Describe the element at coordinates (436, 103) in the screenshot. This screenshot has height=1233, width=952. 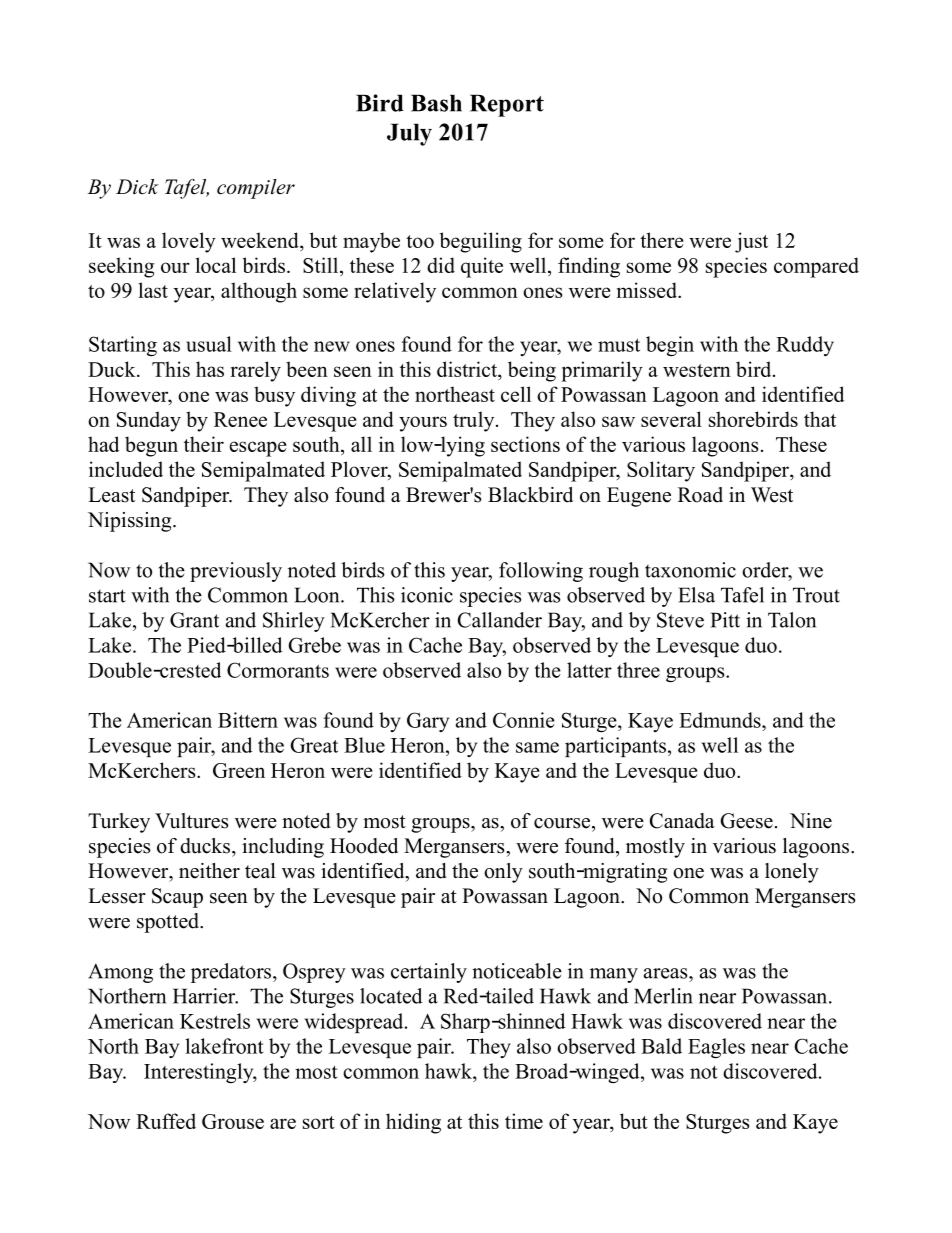
I see `Bash` at that location.
